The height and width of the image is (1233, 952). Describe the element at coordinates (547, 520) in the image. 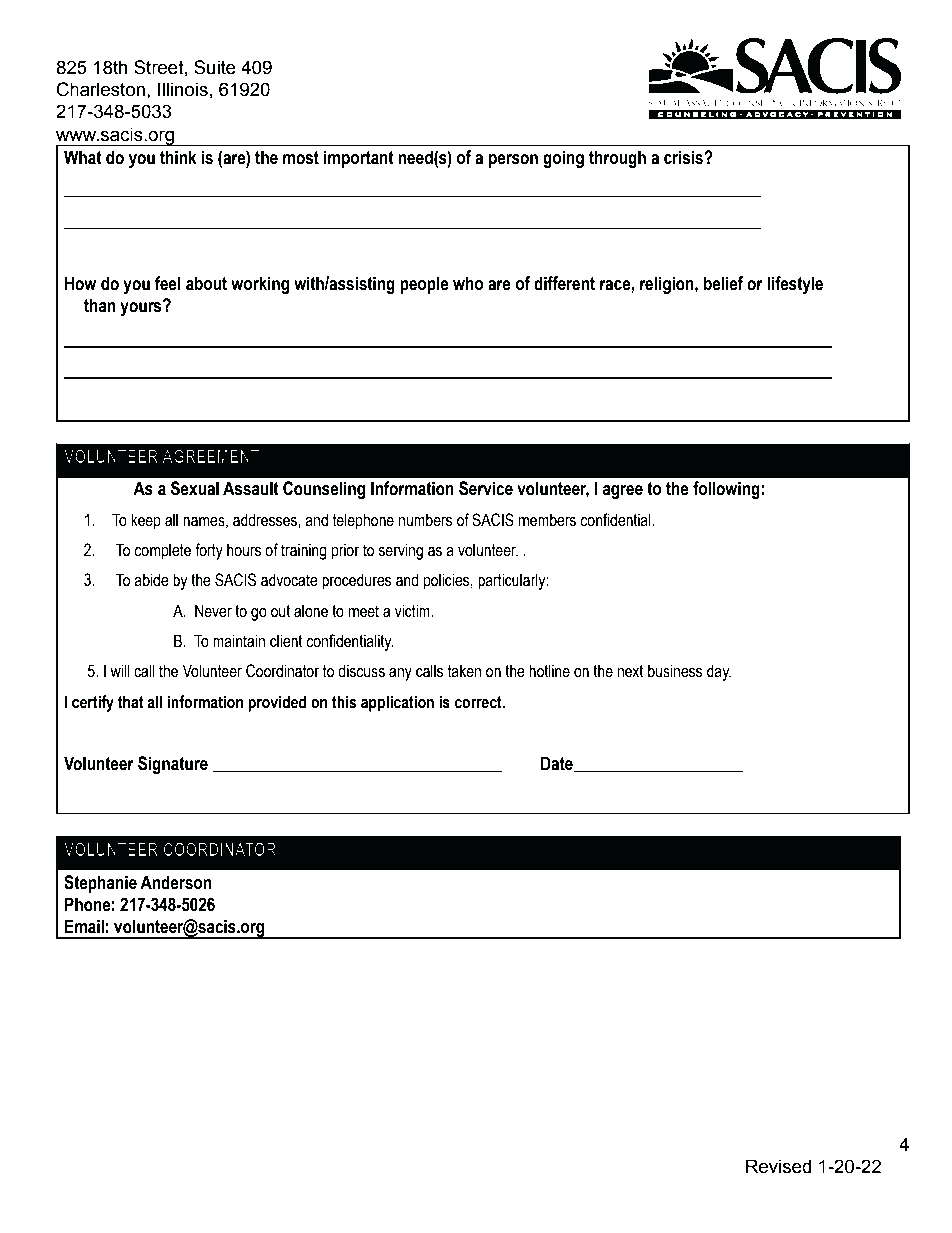

I see `members` at that location.
